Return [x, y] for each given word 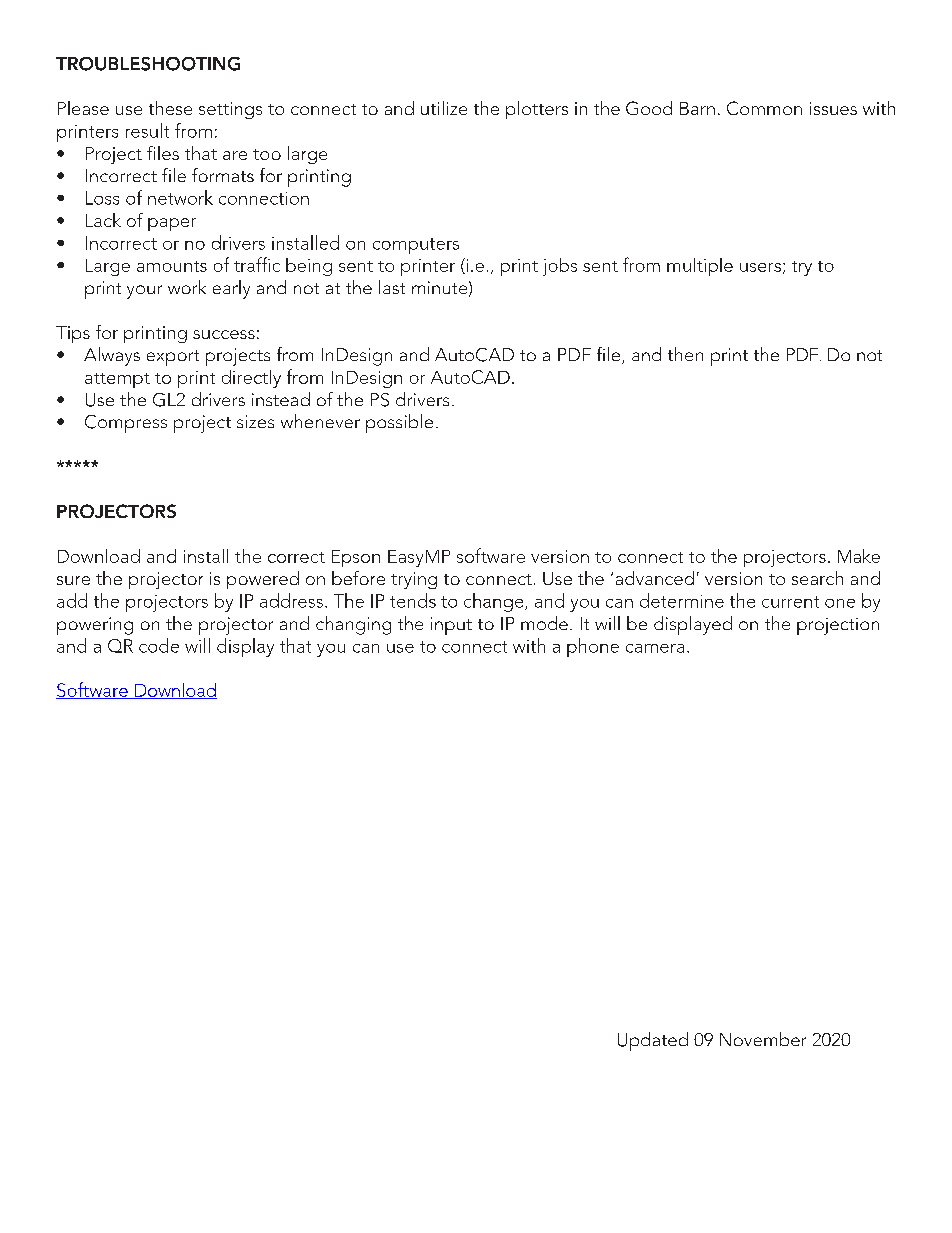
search [817, 578]
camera [655, 648]
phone [593, 647]
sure [73, 580]
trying [414, 580]
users [760, 267]
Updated [653, 1041]
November [763, 1039]
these [170, 108]
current [790, 602]
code [159, 645]
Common [764, 108]
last [392, 287]
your [144, 292]
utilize [444, 108]
